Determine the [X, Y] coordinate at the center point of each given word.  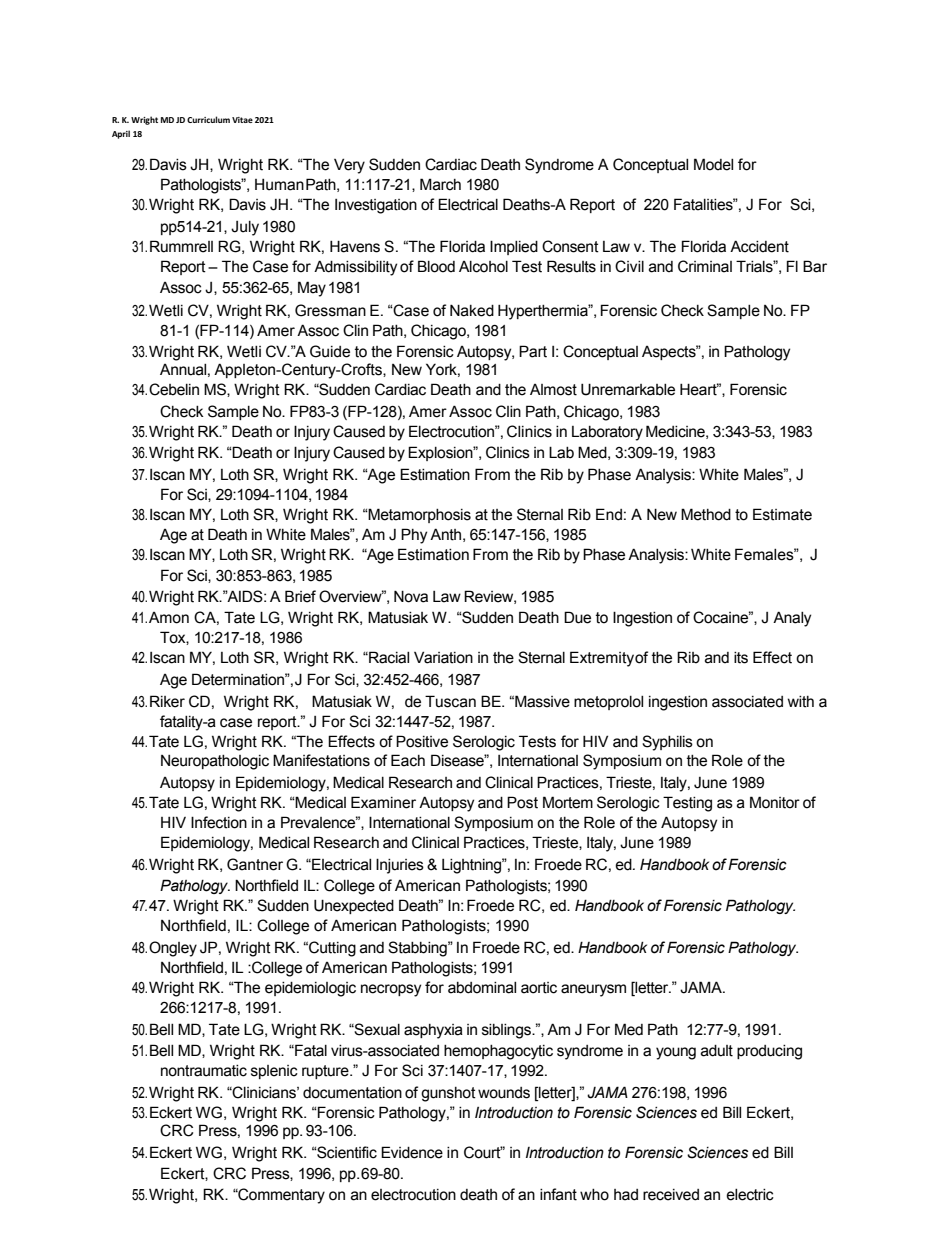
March [440, 184]
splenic [274, 1072]
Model [713, 164]
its [741, 658]
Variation [443, 657]
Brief [300, 596]
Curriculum [208, 119]
